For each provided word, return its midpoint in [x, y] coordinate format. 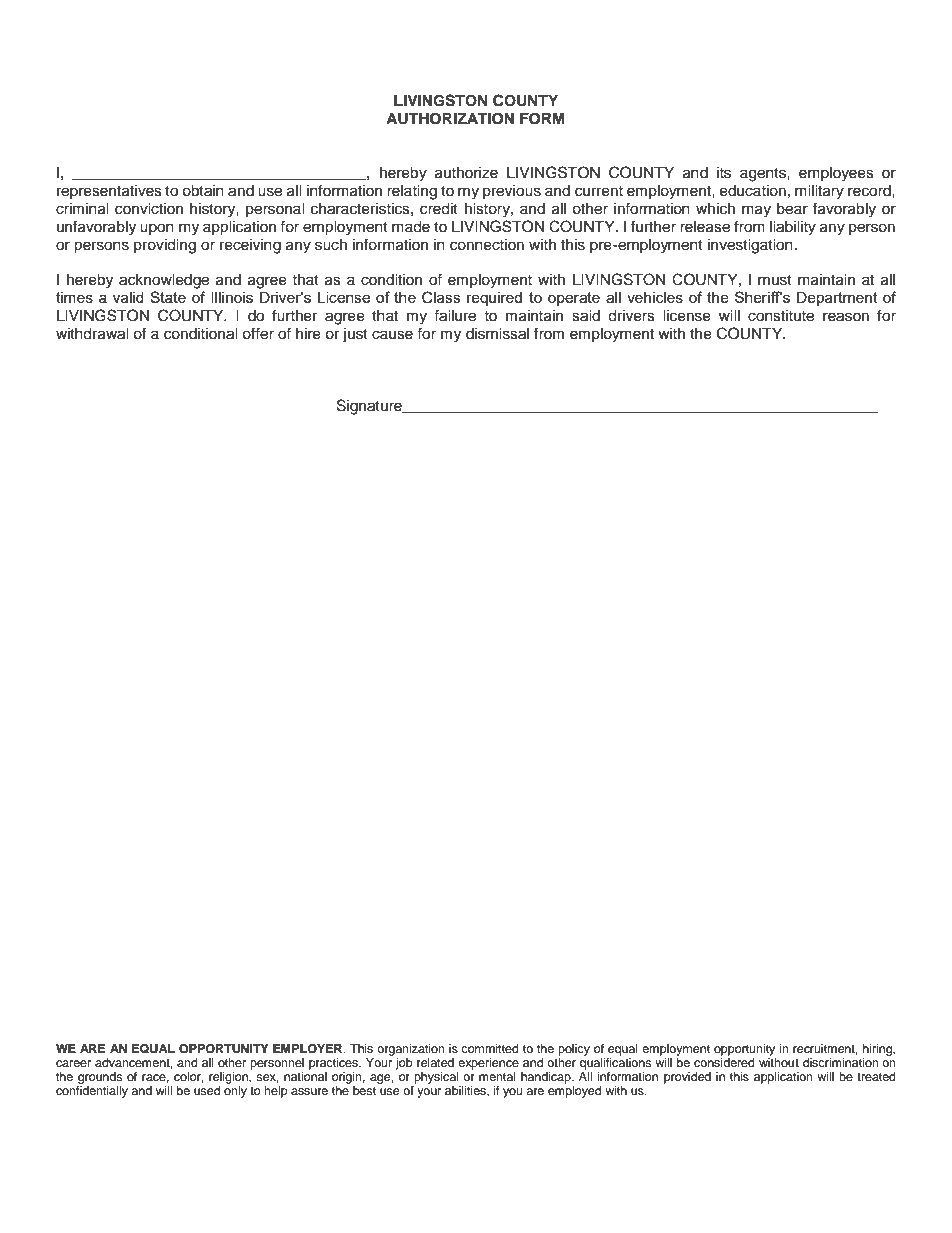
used [207, 1090]
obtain [203, 191]
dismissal [497, 334]
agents [764, 175]
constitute [781, 316]
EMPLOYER [309, 1049]
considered [724, 1061]
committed [490, 1048]
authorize [466, 173]
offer [258, 333]
